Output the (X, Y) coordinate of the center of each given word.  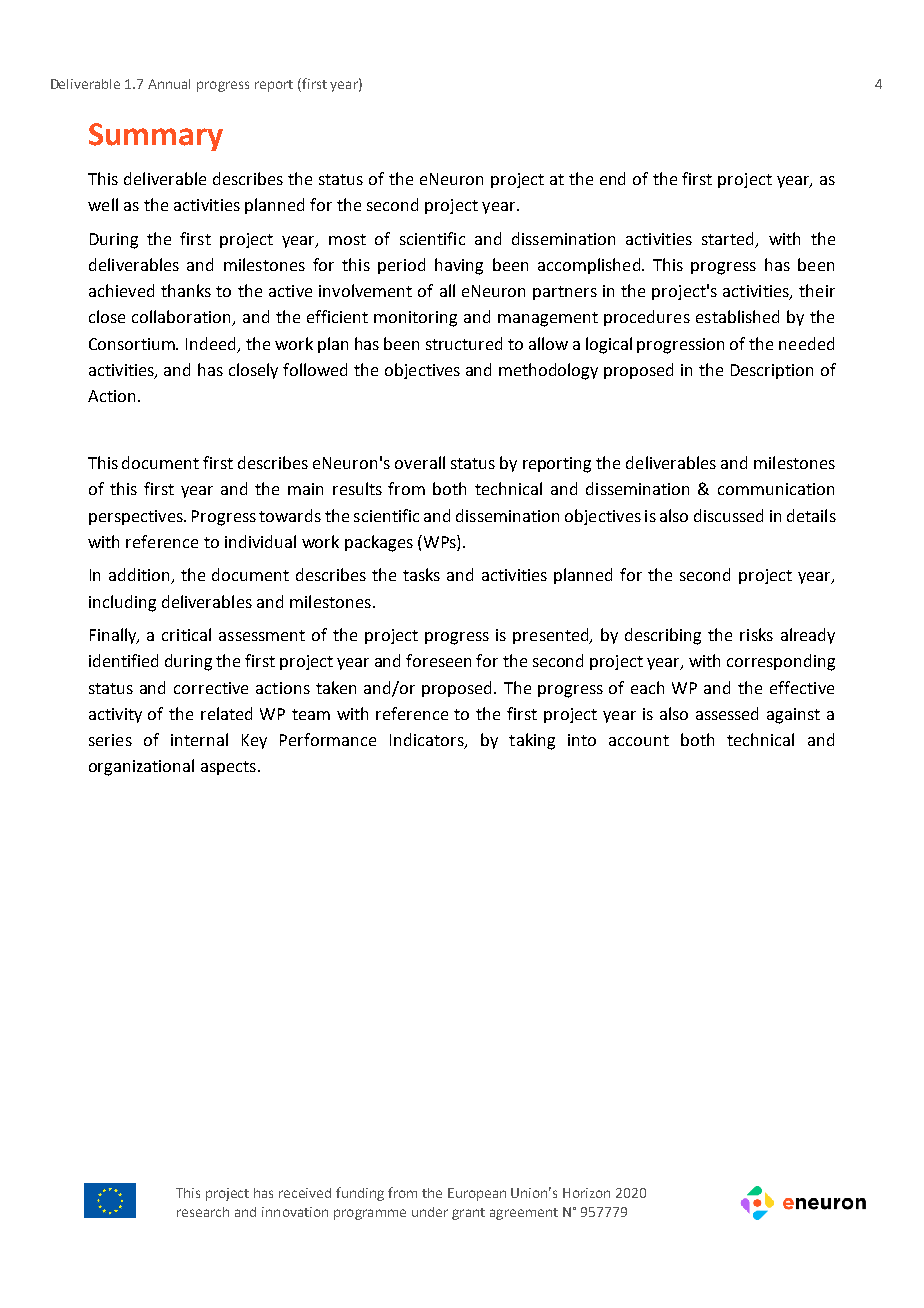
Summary (156, 137)
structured (464, 343)
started (729, 240)
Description (772, 371)
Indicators (428, 740)
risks (756, 634)
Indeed (212, 344)
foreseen (438, 660)
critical (186, 634)
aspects (228, 768)
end (612, 178)
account (639, 740)
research (203, 1212)
